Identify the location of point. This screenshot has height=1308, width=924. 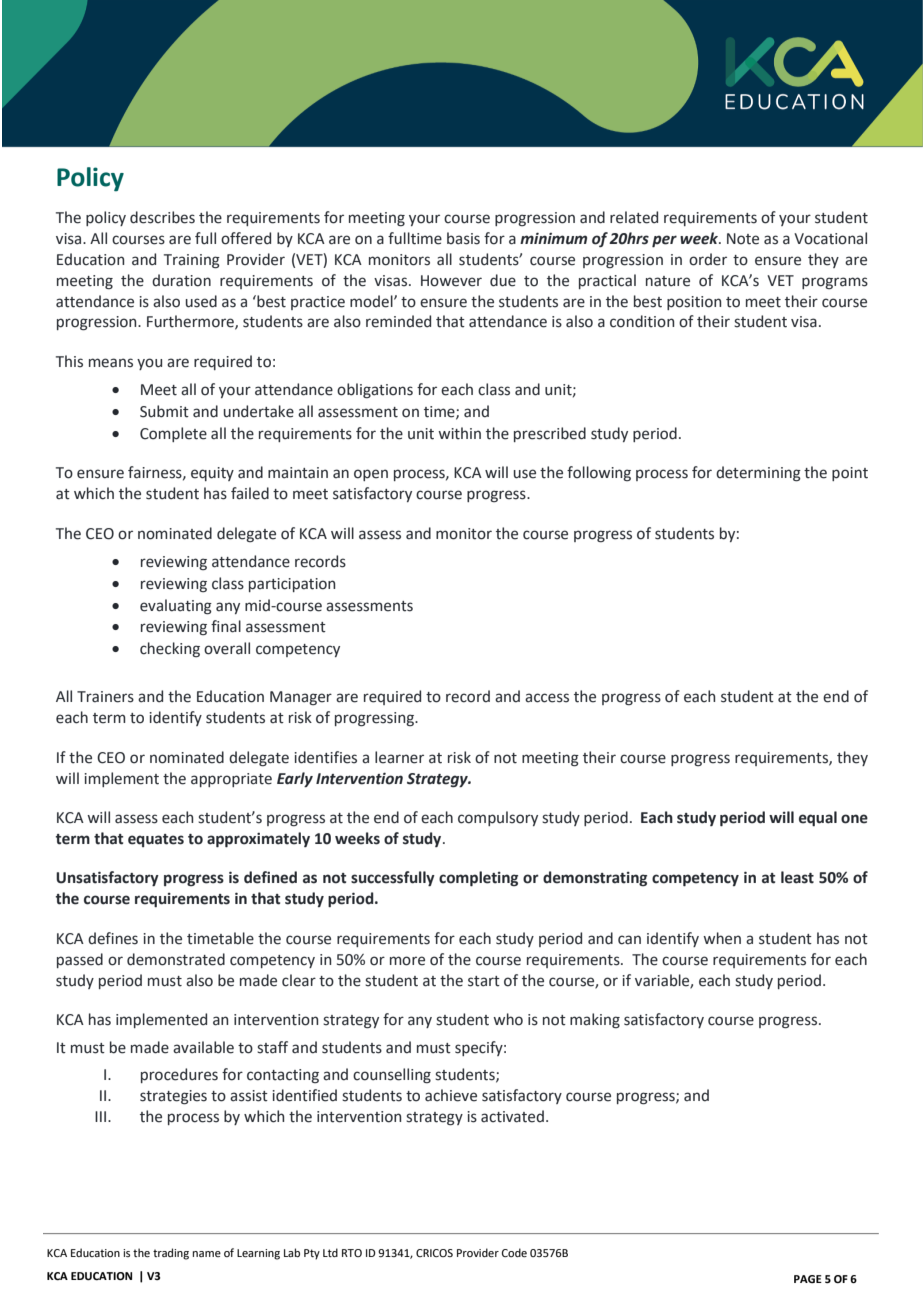
(850, 474).
